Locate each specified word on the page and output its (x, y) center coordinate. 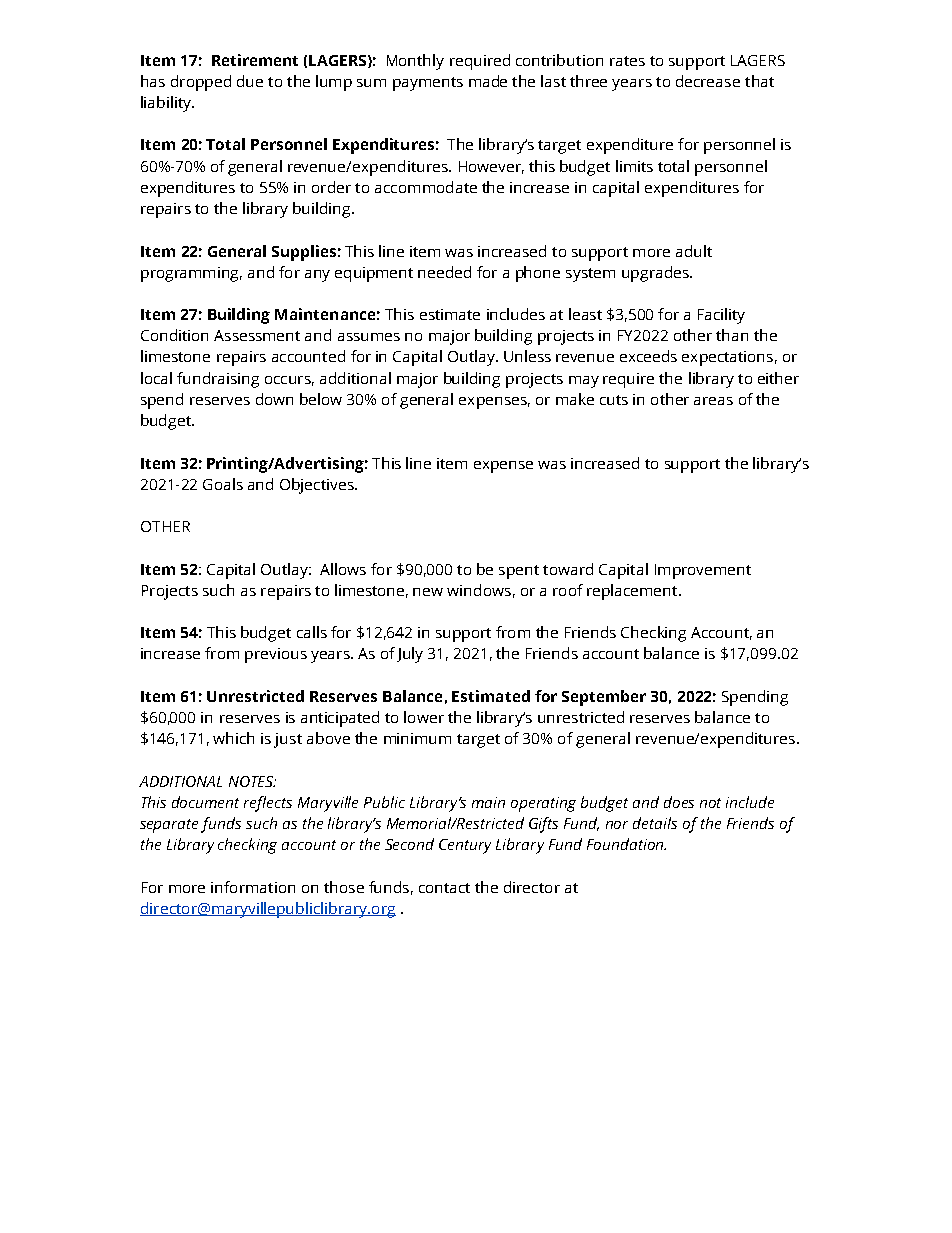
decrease (708, 81)
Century (465, 846)
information (253, 887)
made (488, 81)
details (655, 823)
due (250, 81)
